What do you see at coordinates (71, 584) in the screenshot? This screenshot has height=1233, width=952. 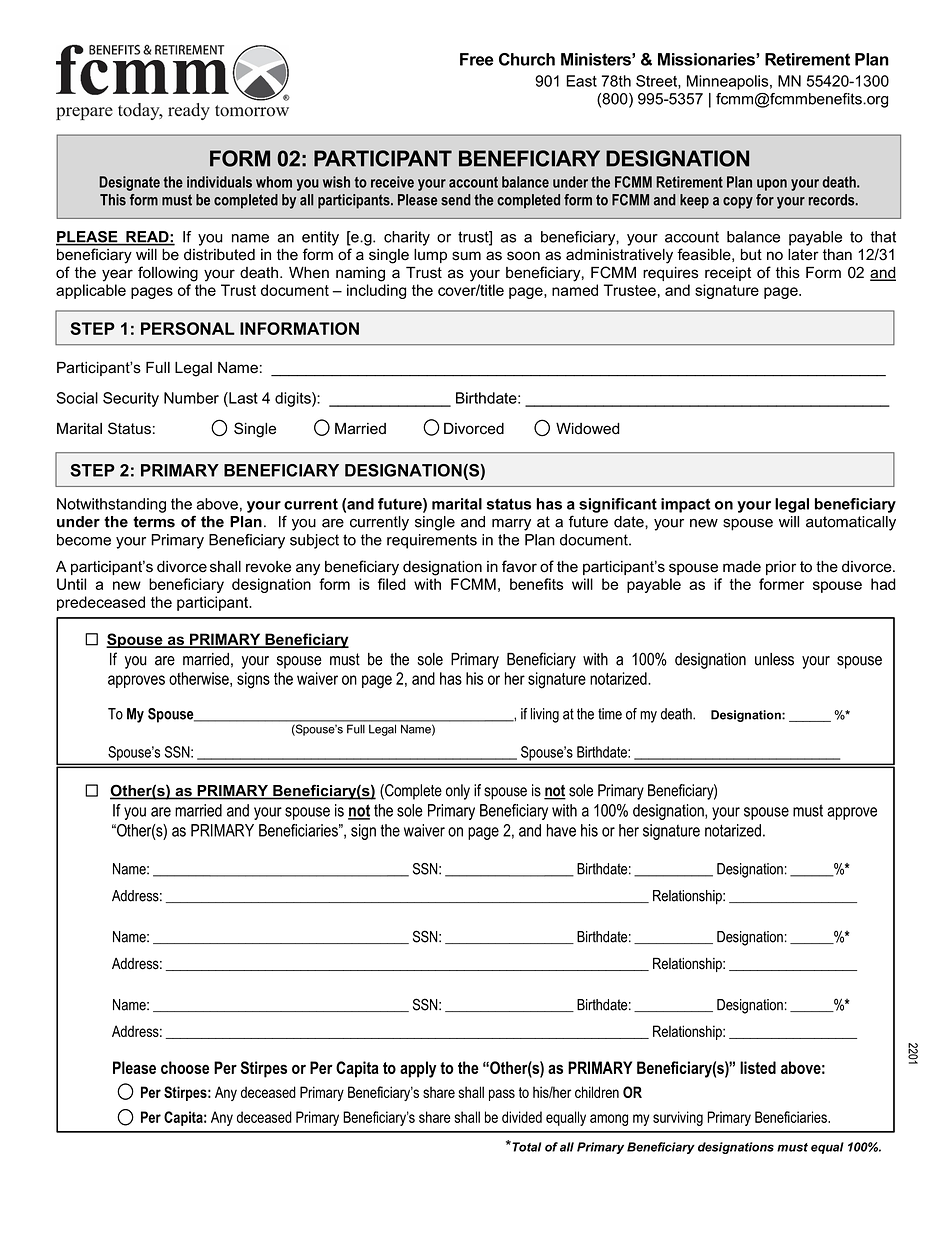 I see `Until` at bounding box center [71, 584].
